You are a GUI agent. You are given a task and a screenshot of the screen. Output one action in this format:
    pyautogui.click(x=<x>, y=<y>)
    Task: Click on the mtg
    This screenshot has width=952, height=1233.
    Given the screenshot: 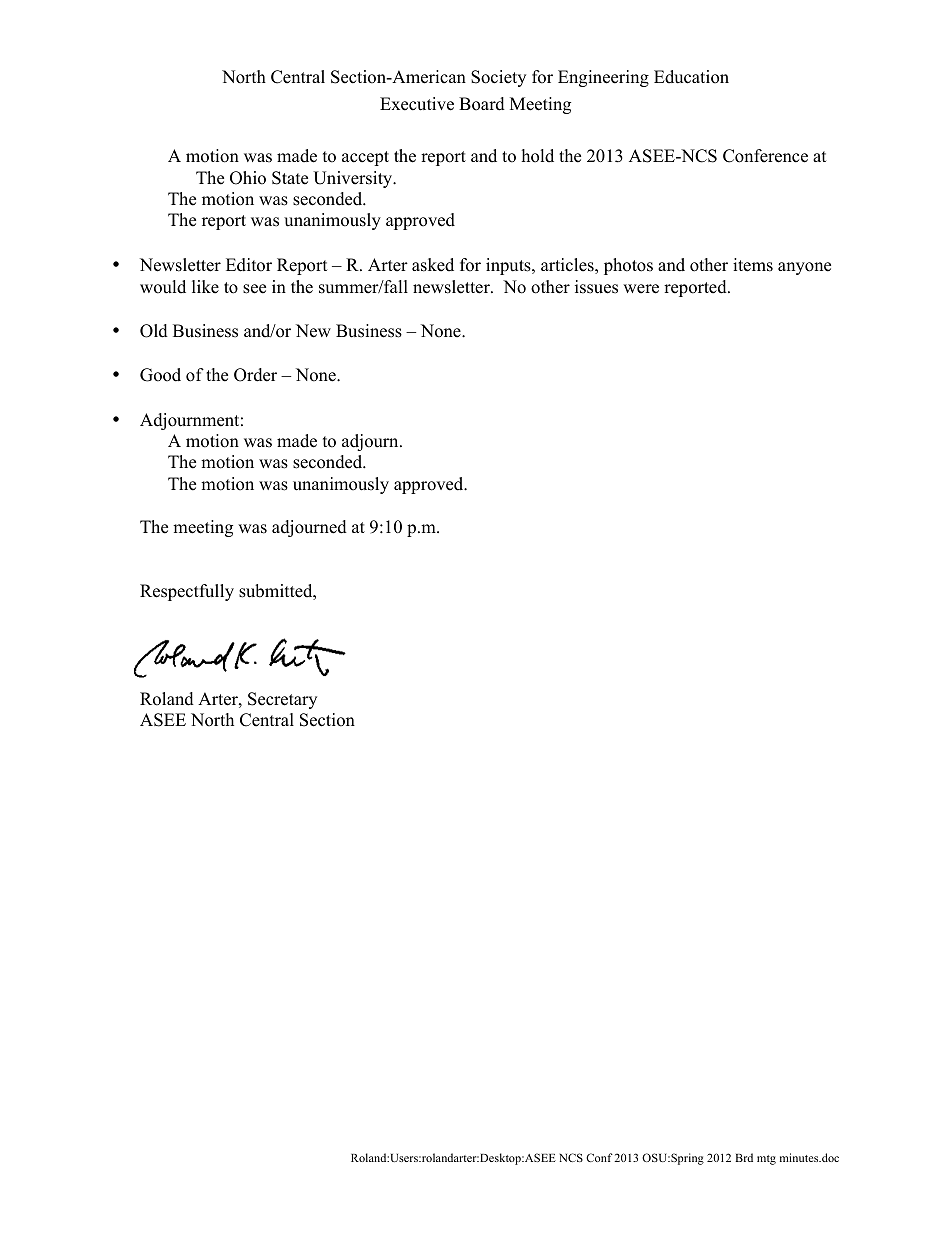 What is the action you would take?
    pyautogui.click(x=766, y=1160)
